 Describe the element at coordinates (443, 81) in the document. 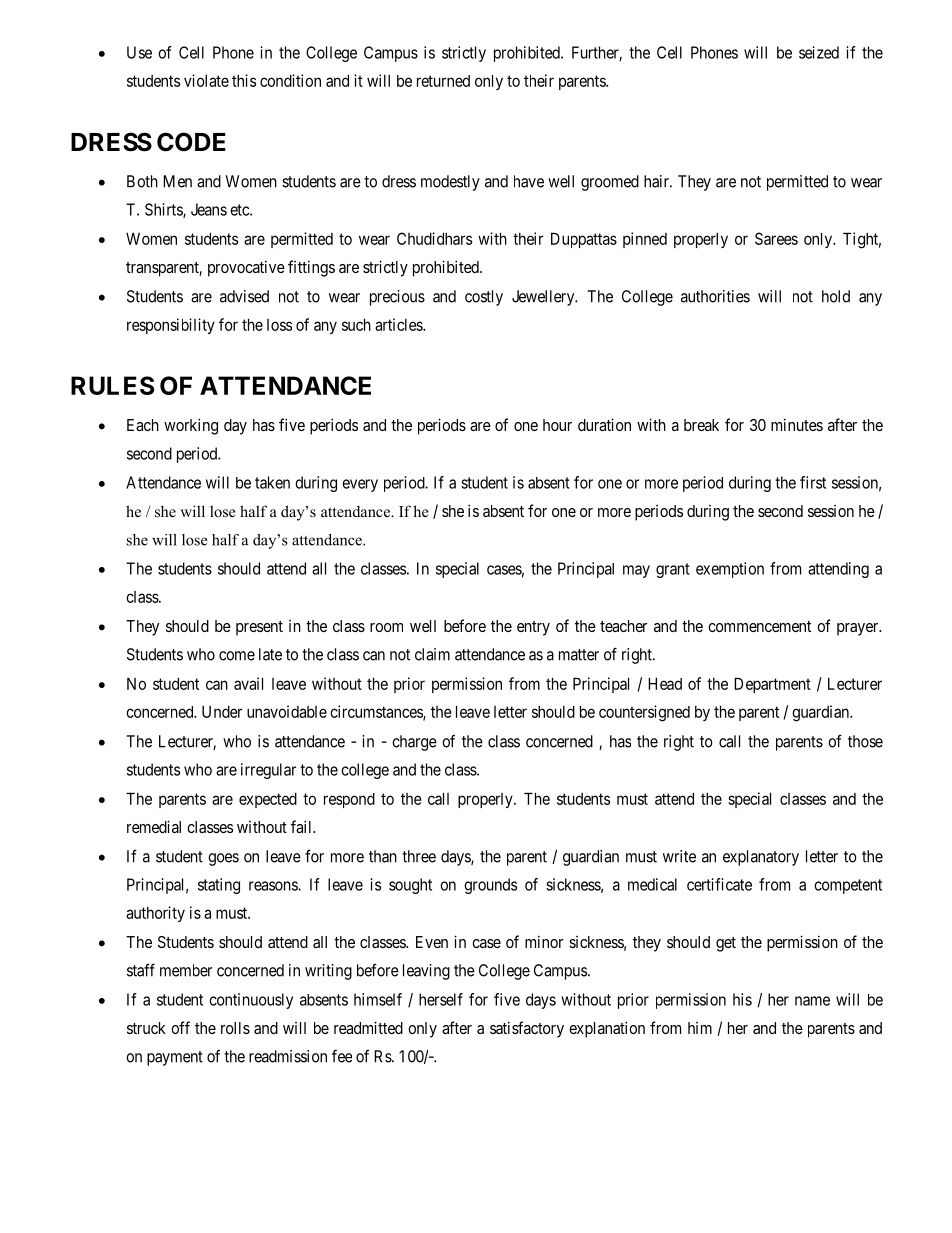

I see `returned` at that location.
